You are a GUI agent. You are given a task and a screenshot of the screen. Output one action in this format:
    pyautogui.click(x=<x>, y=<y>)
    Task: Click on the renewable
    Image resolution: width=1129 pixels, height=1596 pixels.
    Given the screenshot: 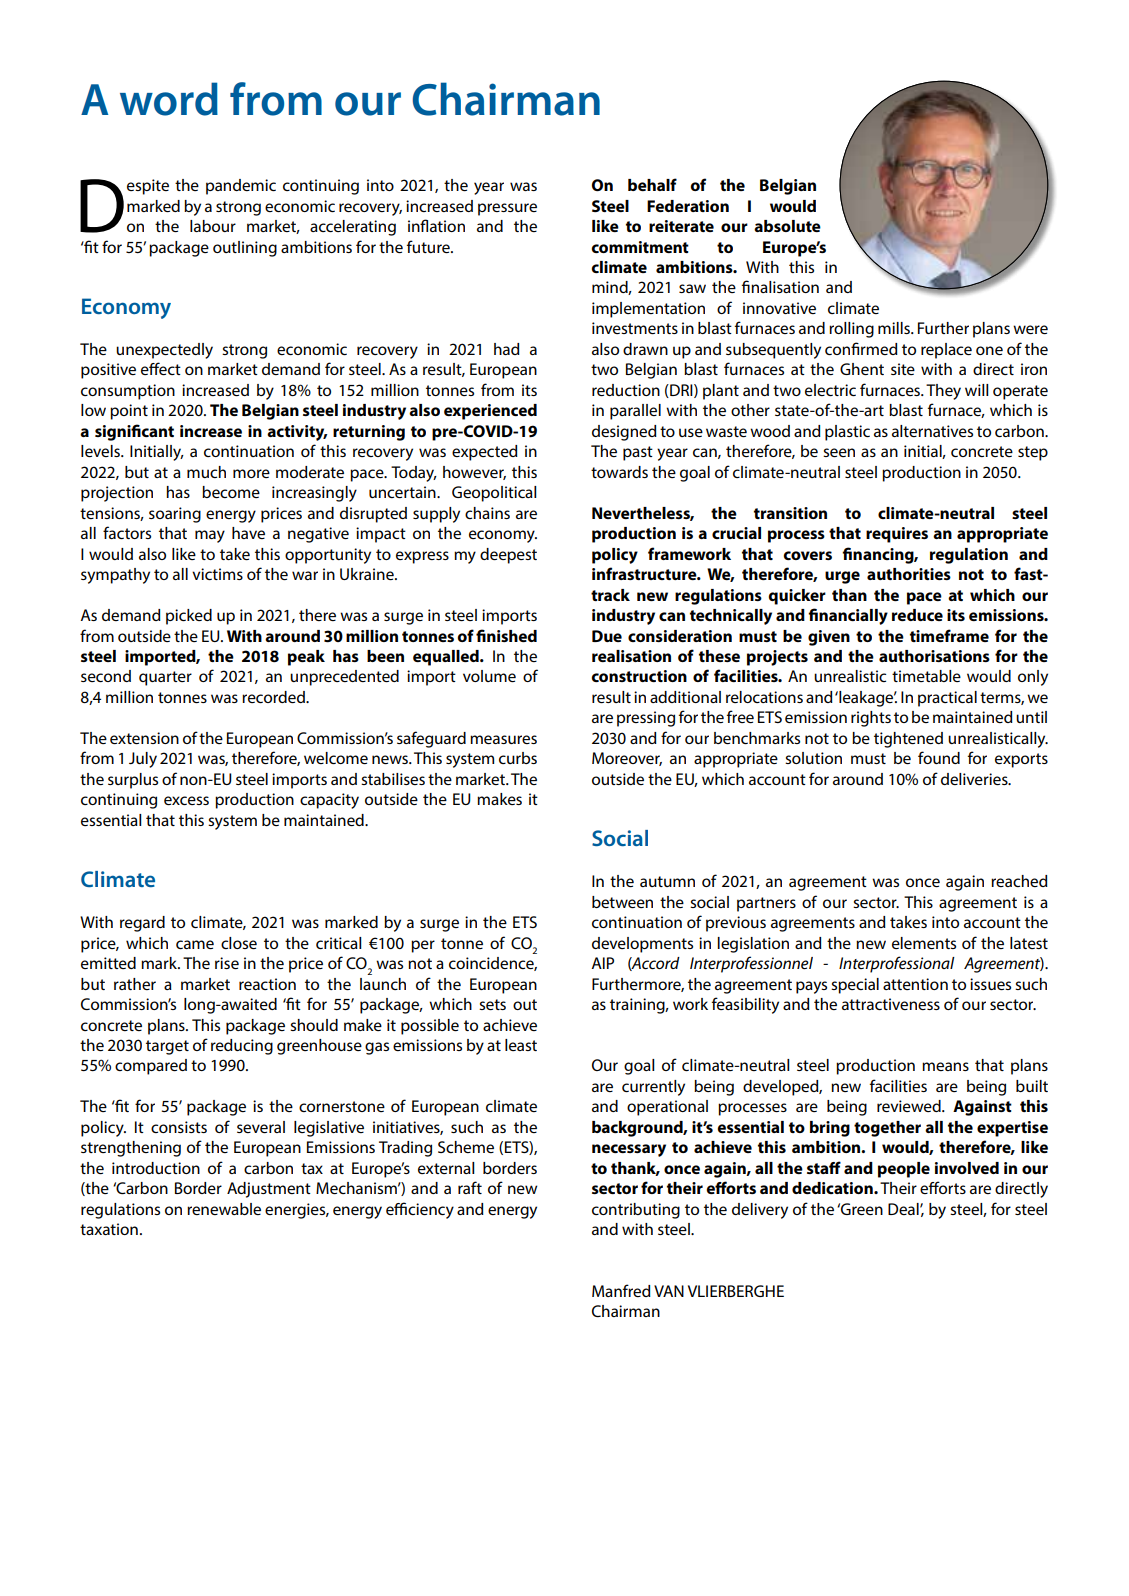 What is the action you would take?
    pyautogui.click(x=224, y=1209)
